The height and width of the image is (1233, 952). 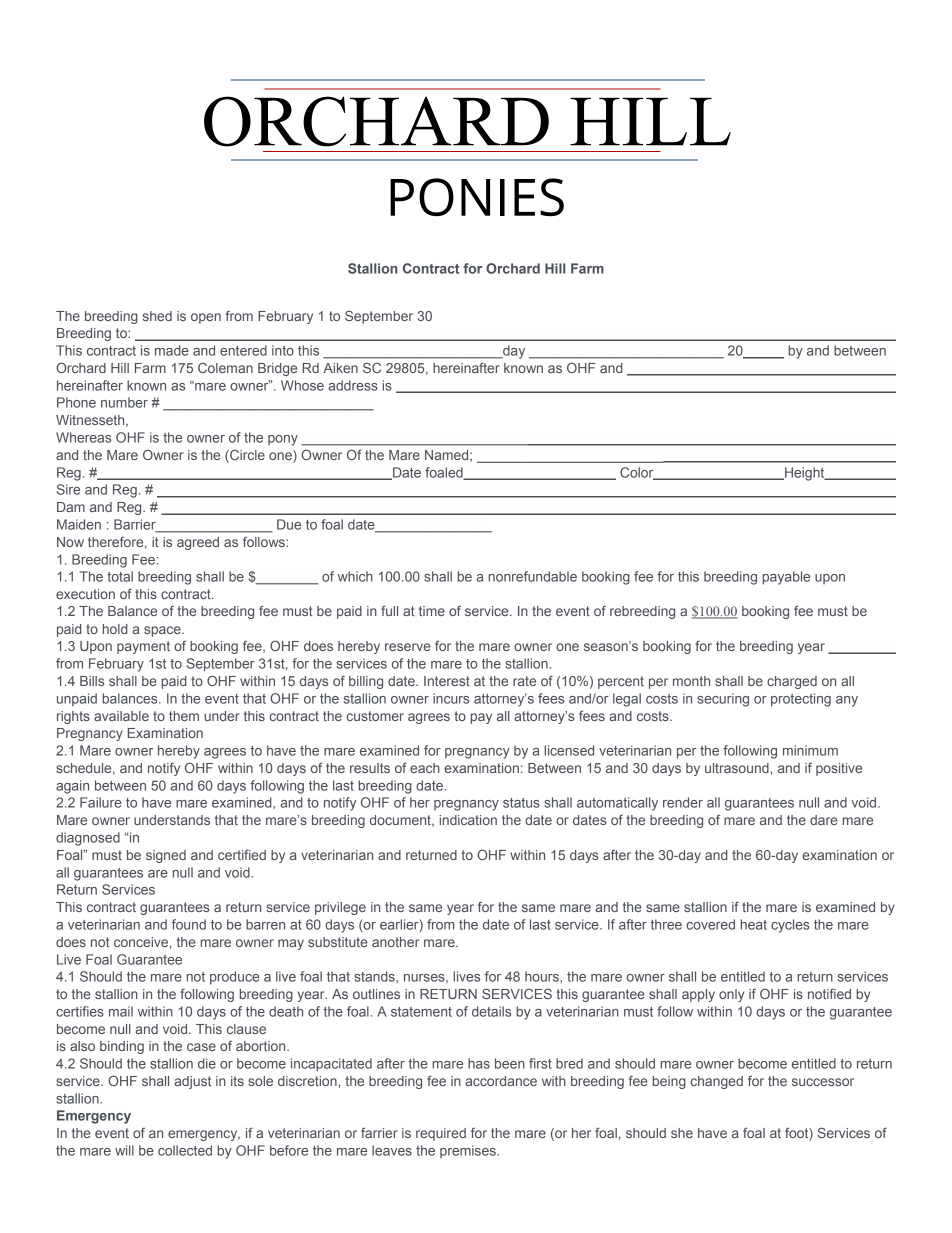 I want to click on required, so click(x=441, y=1134).
